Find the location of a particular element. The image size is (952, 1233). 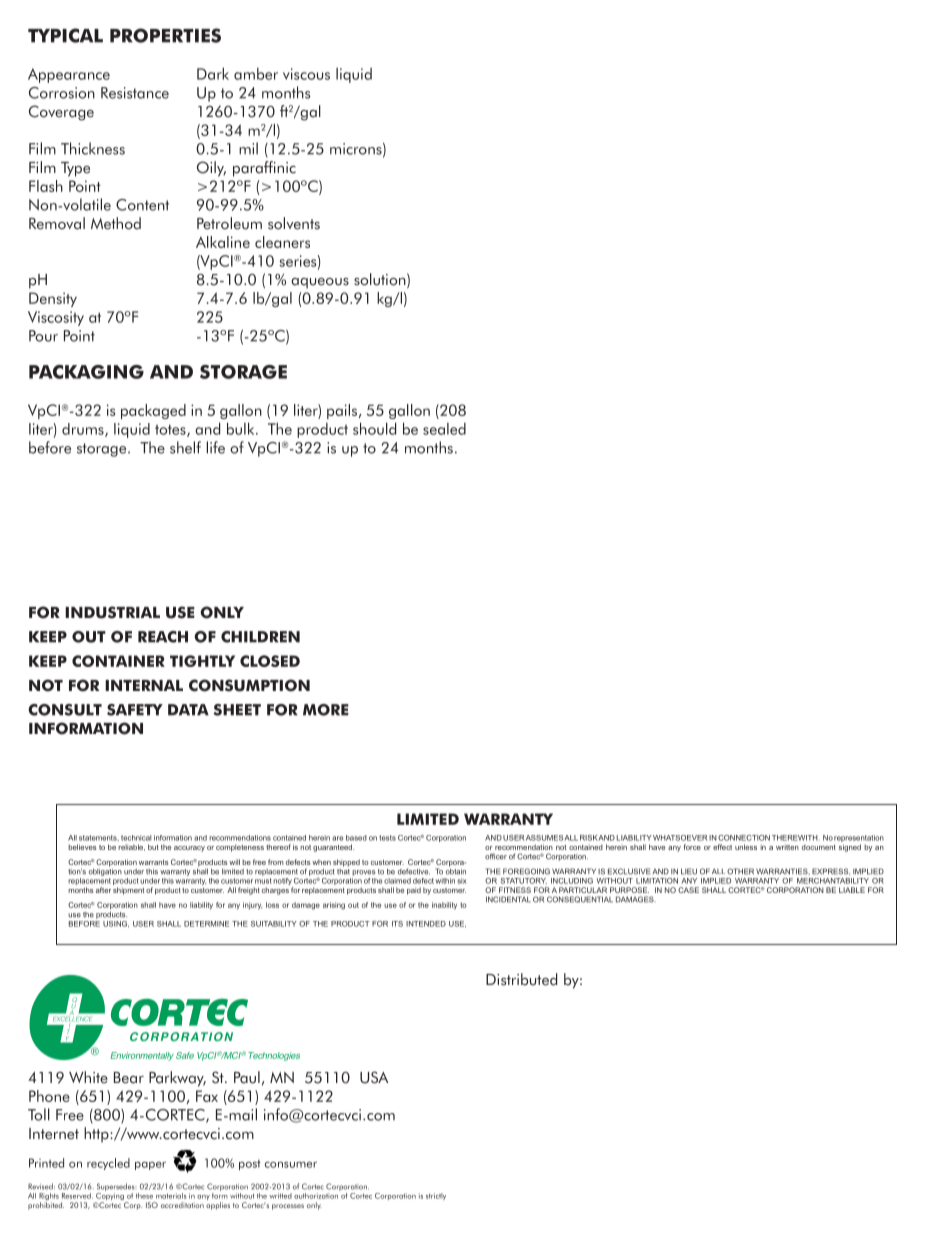

PACKAGING is located at coordinates (86, 372).
